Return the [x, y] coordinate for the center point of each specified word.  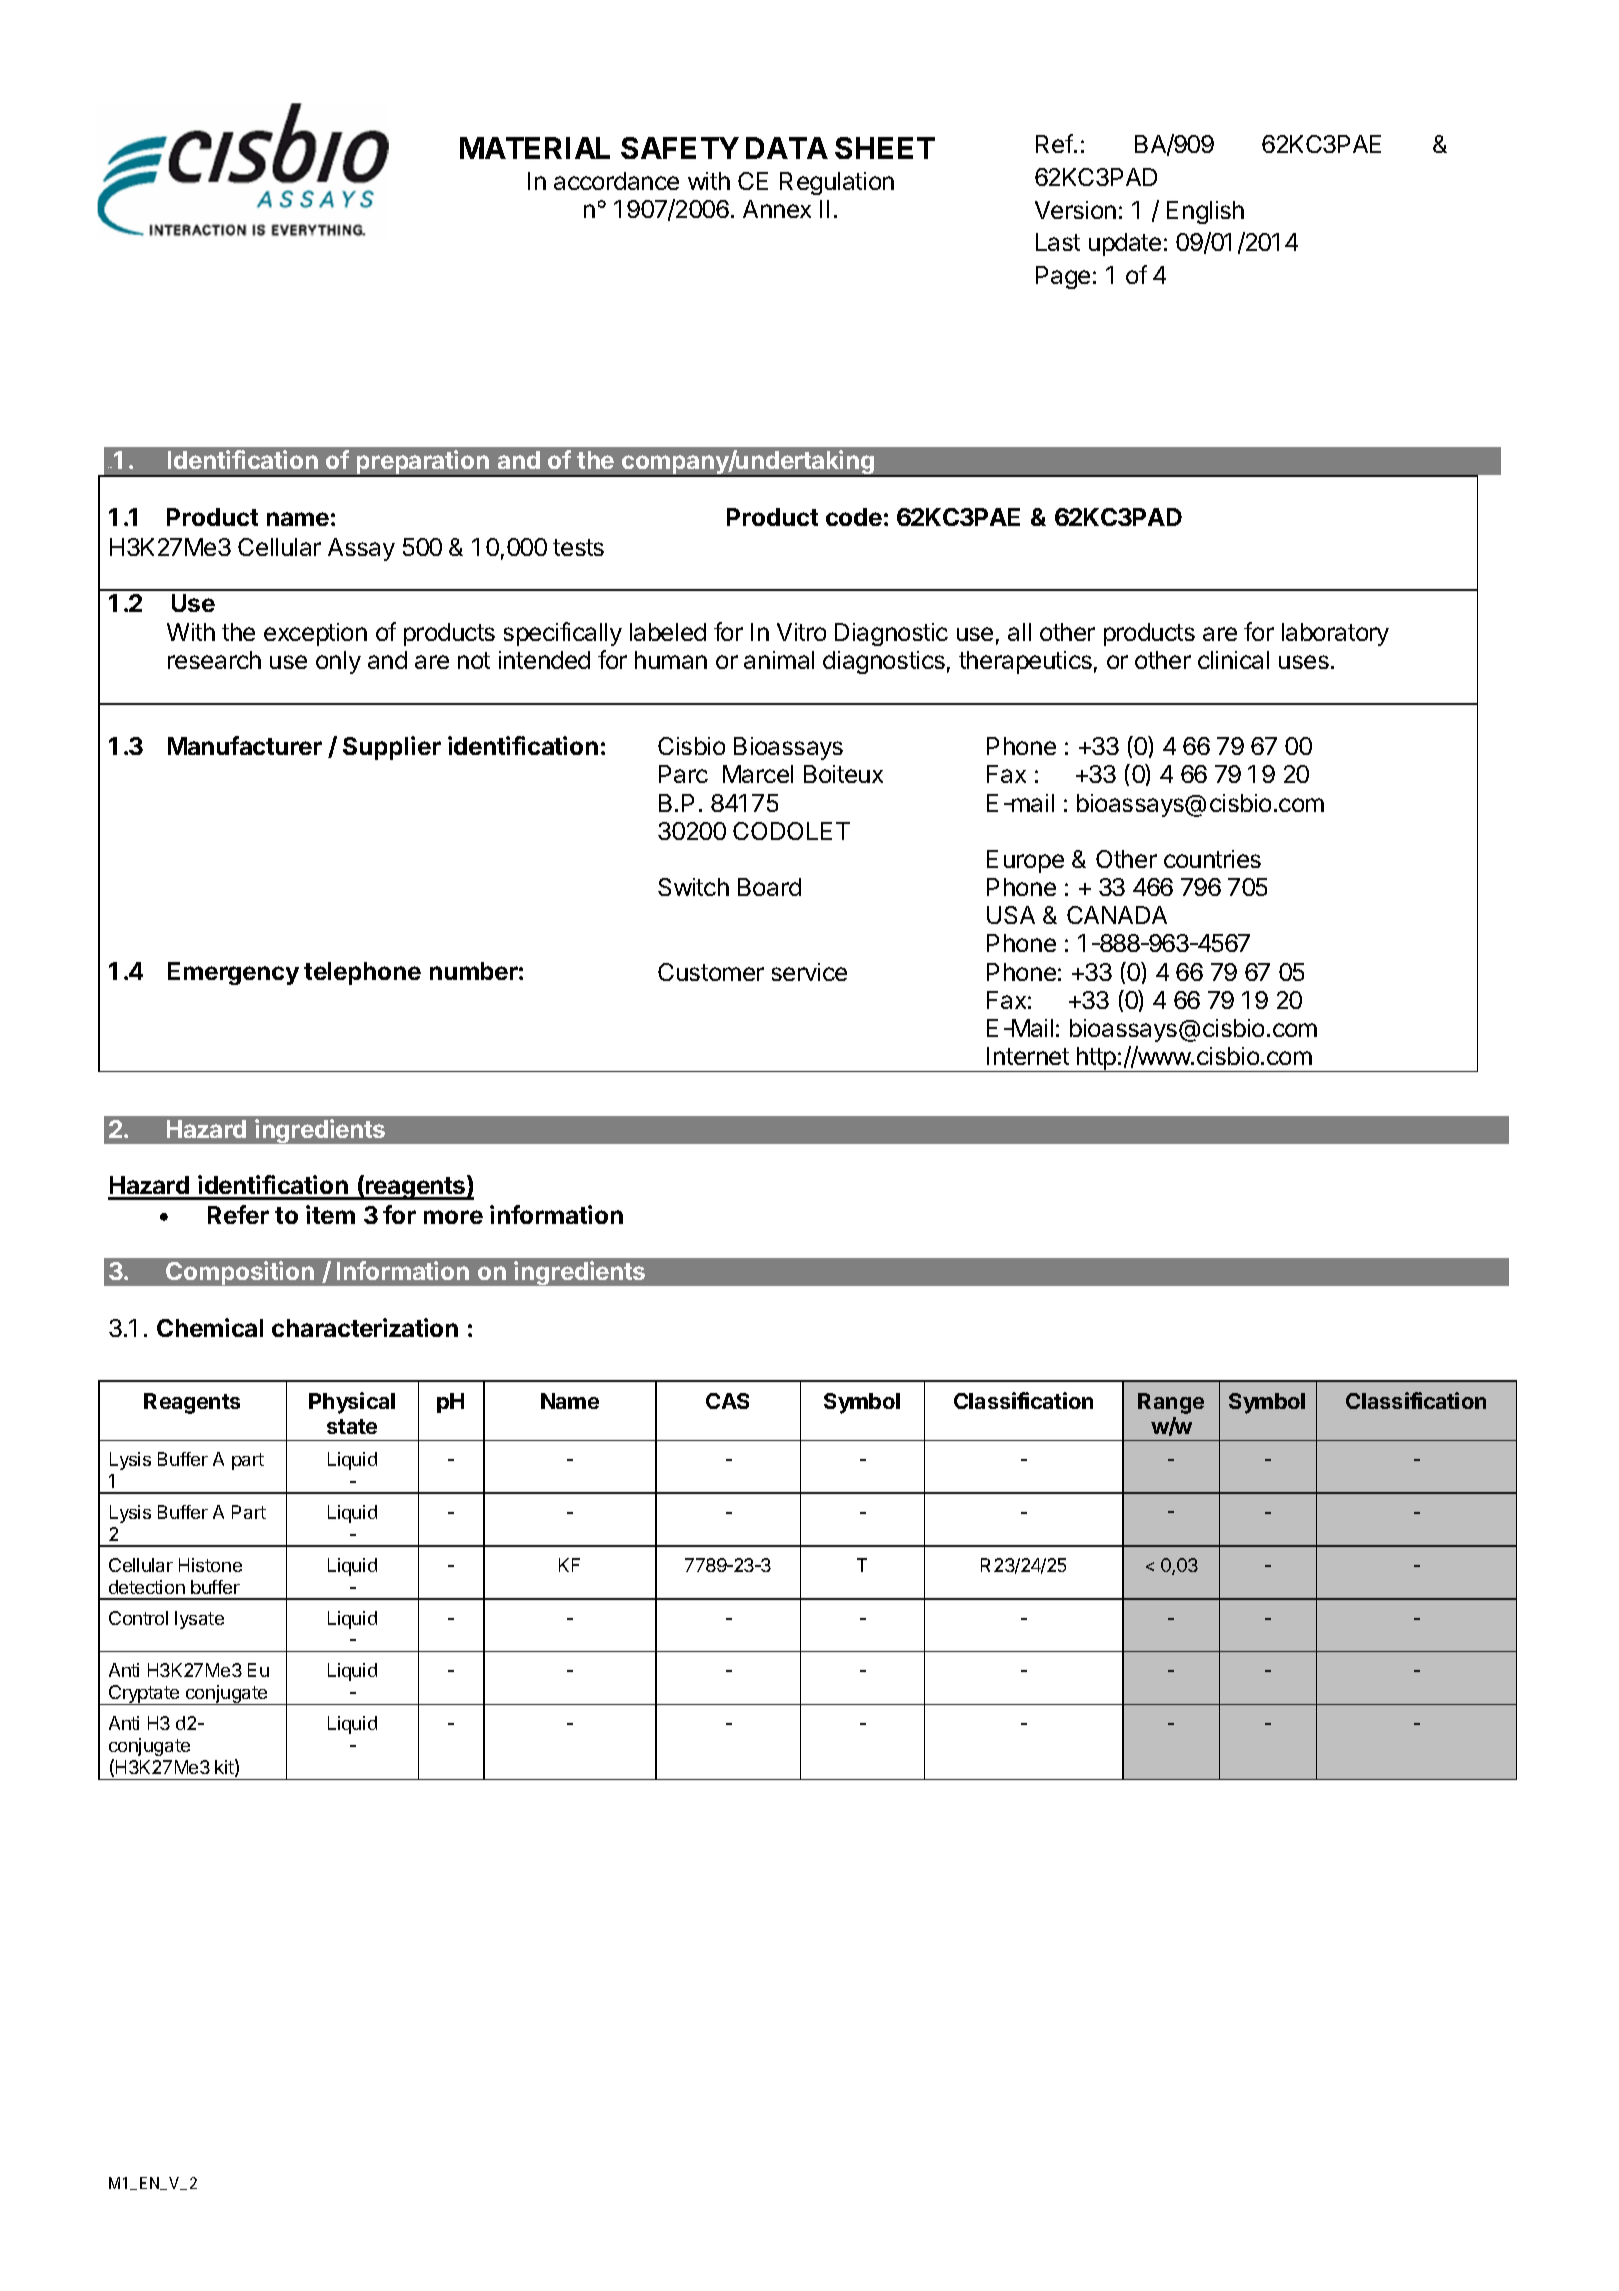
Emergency [233, 973]
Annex [777, 209]
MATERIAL [535, 148]
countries [1212, 859]
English [1205, 212]
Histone [210, 1565]
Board [769, 887]
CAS [727, 1401]
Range [1171, 1403]
